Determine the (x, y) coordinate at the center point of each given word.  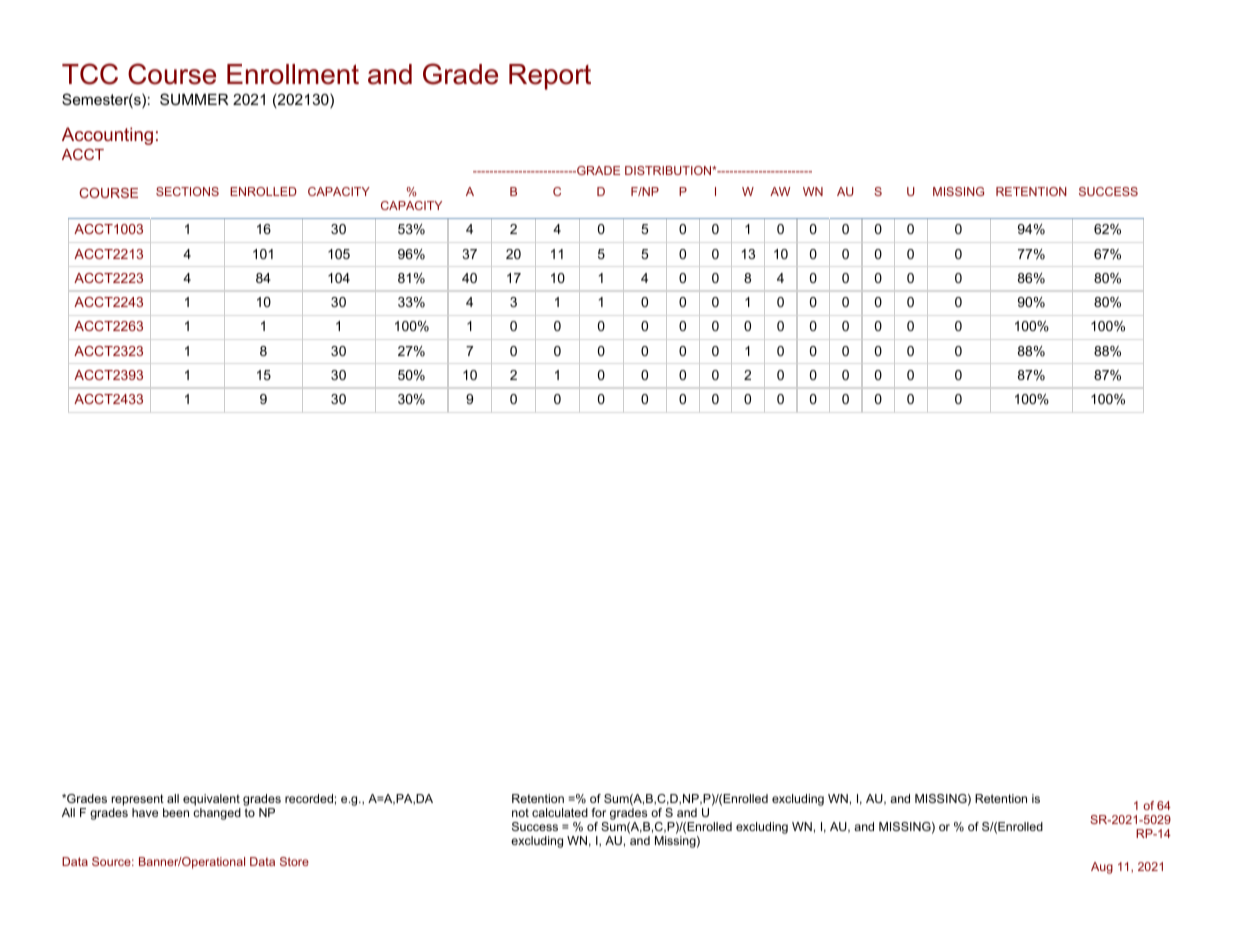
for (599, 812)
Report (550, 77)
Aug (1102, 868)
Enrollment (293, 74)
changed (217, 814)
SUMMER (194, 99)
